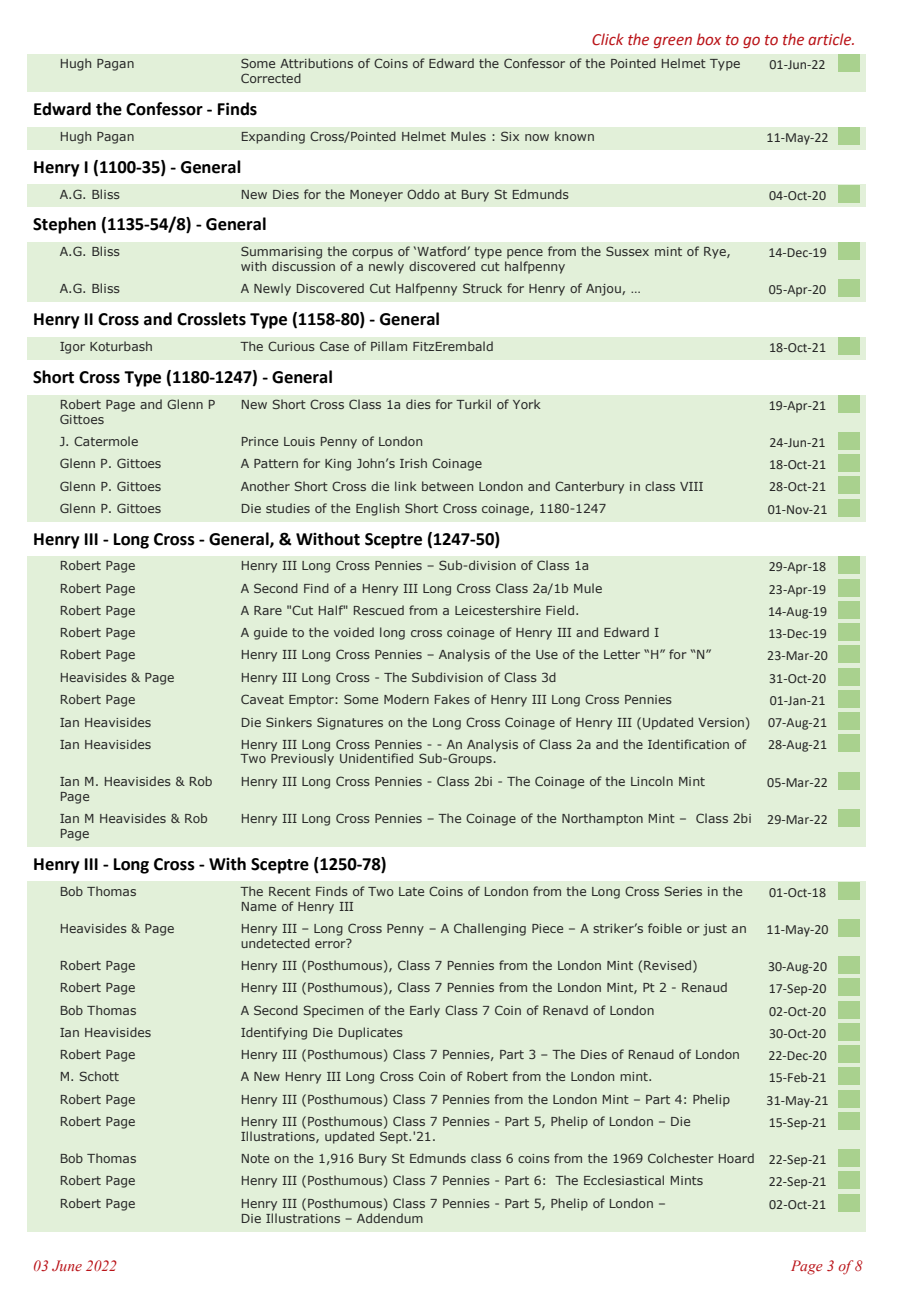 This screenshot has height=1307, width=924. What do you see at coordinates (716, 253) in the screenshot?
I see `Rye` at bounding box center [716, 253].
